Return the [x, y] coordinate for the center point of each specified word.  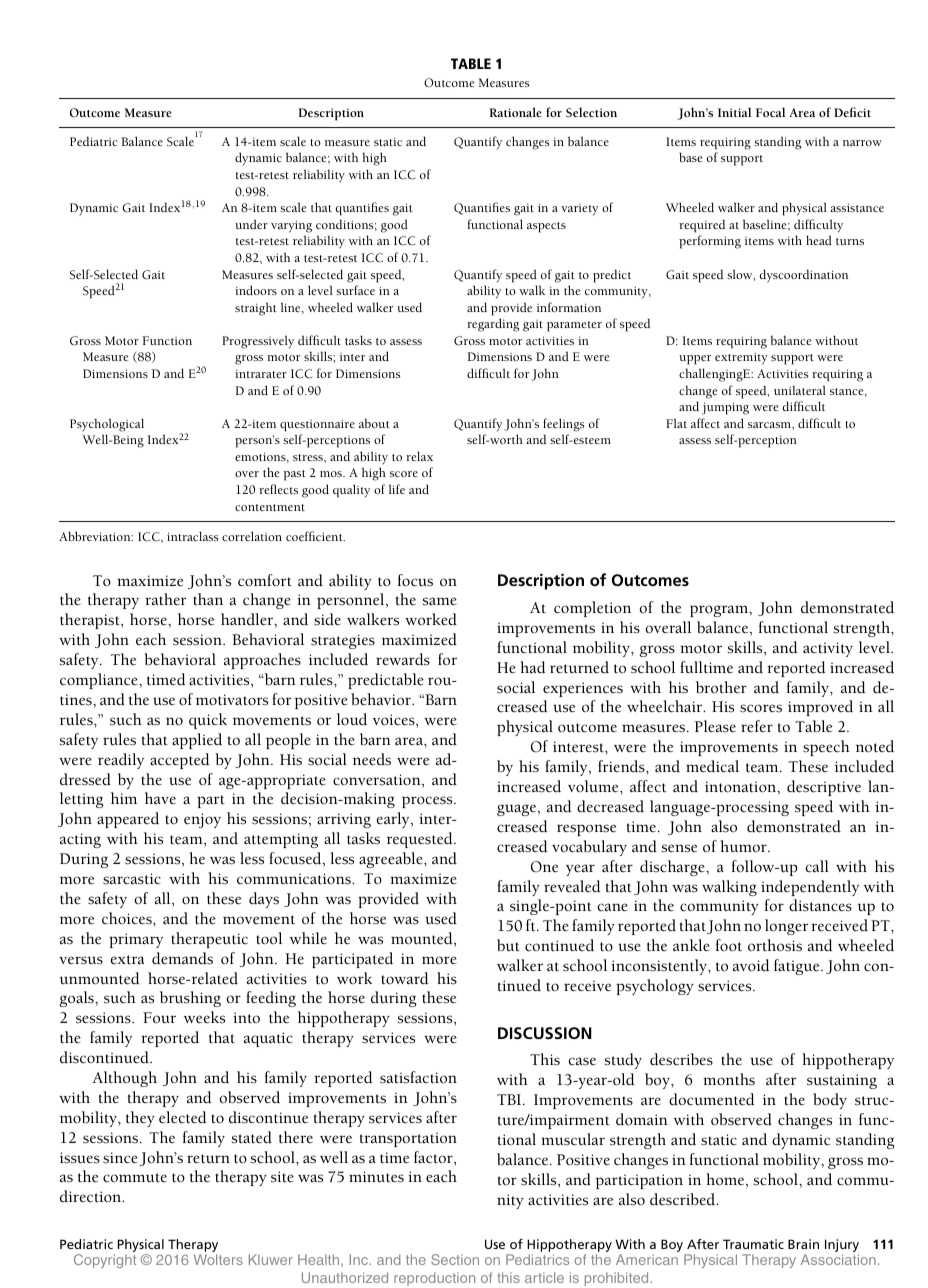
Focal [770, 112]
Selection [591, 112]
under [251, 224]
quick [208, 721]
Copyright [105, 1261]
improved [820, 708]
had [533, 667]
